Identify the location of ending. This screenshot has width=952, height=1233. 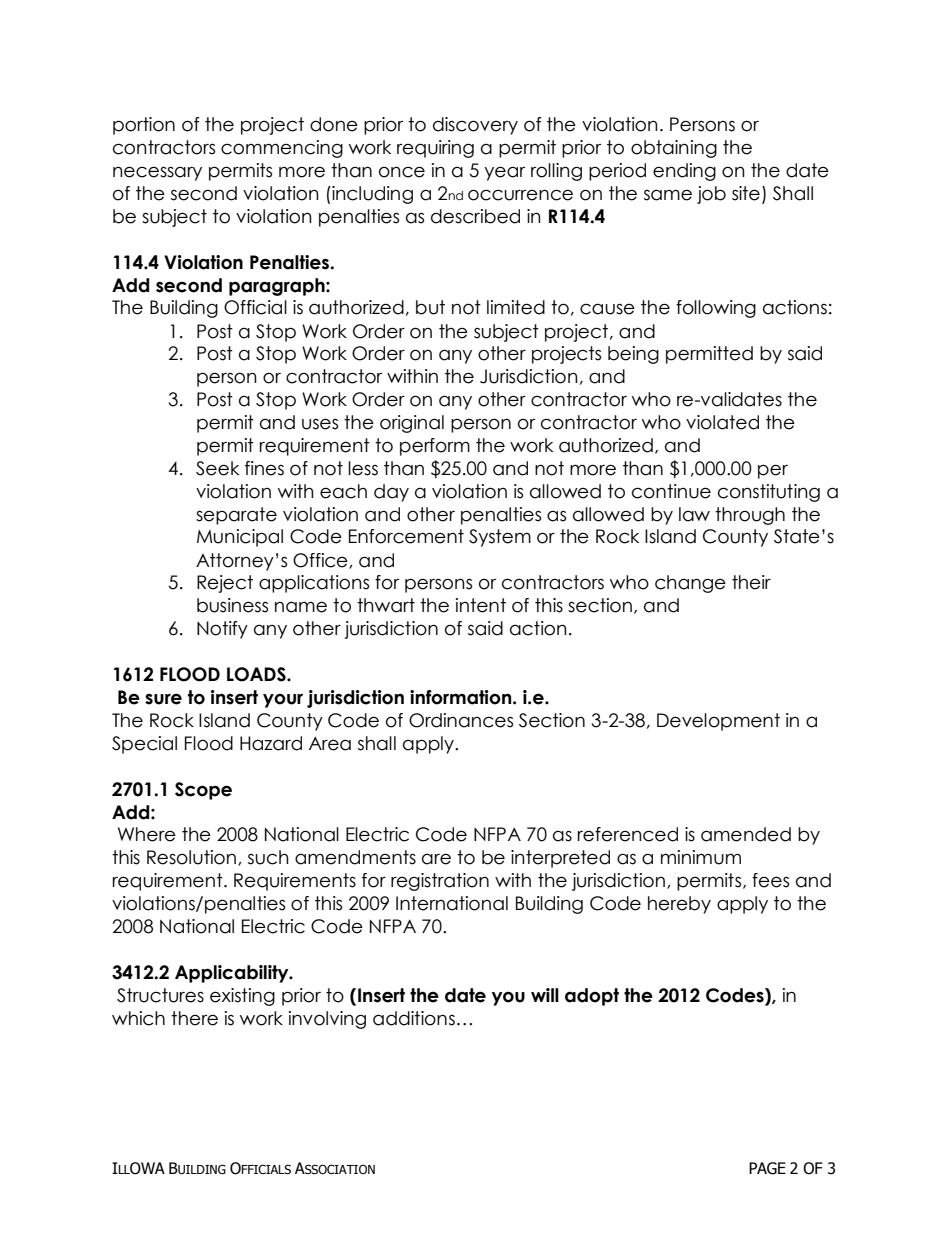
(684, 172).
